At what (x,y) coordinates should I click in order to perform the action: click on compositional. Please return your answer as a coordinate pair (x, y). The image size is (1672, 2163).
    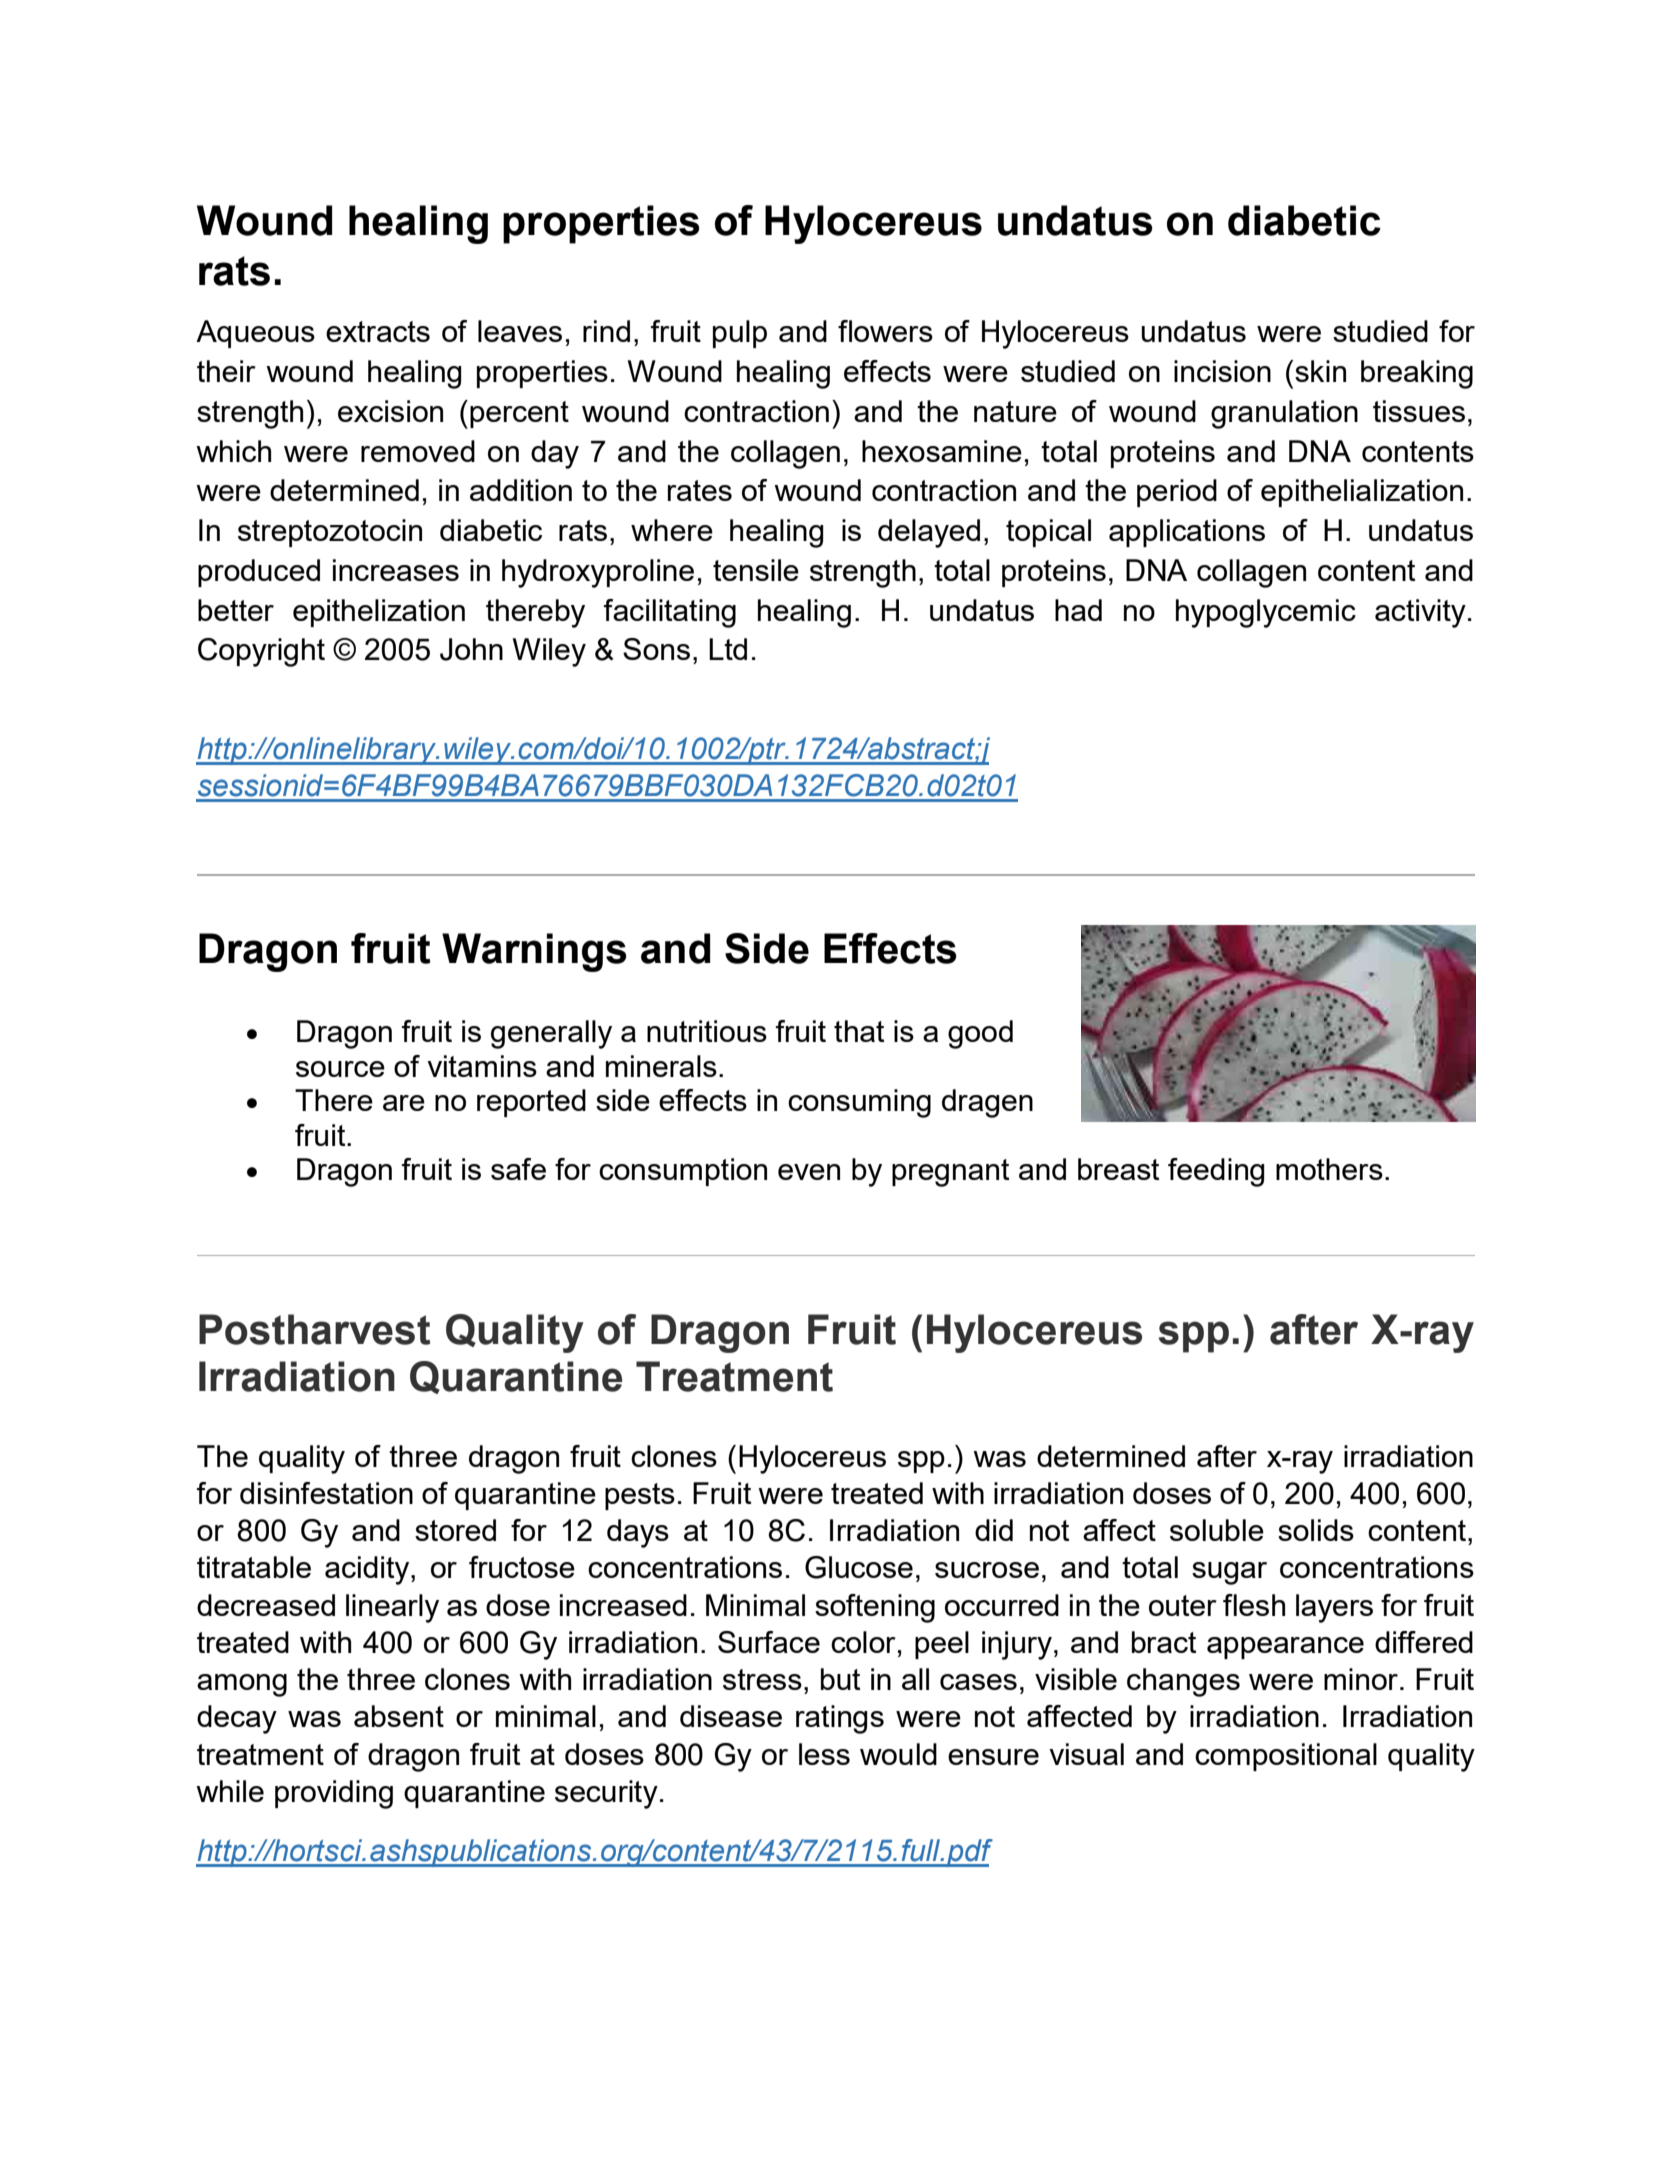
    Looking at the image, I should click on (1286, 1757).
